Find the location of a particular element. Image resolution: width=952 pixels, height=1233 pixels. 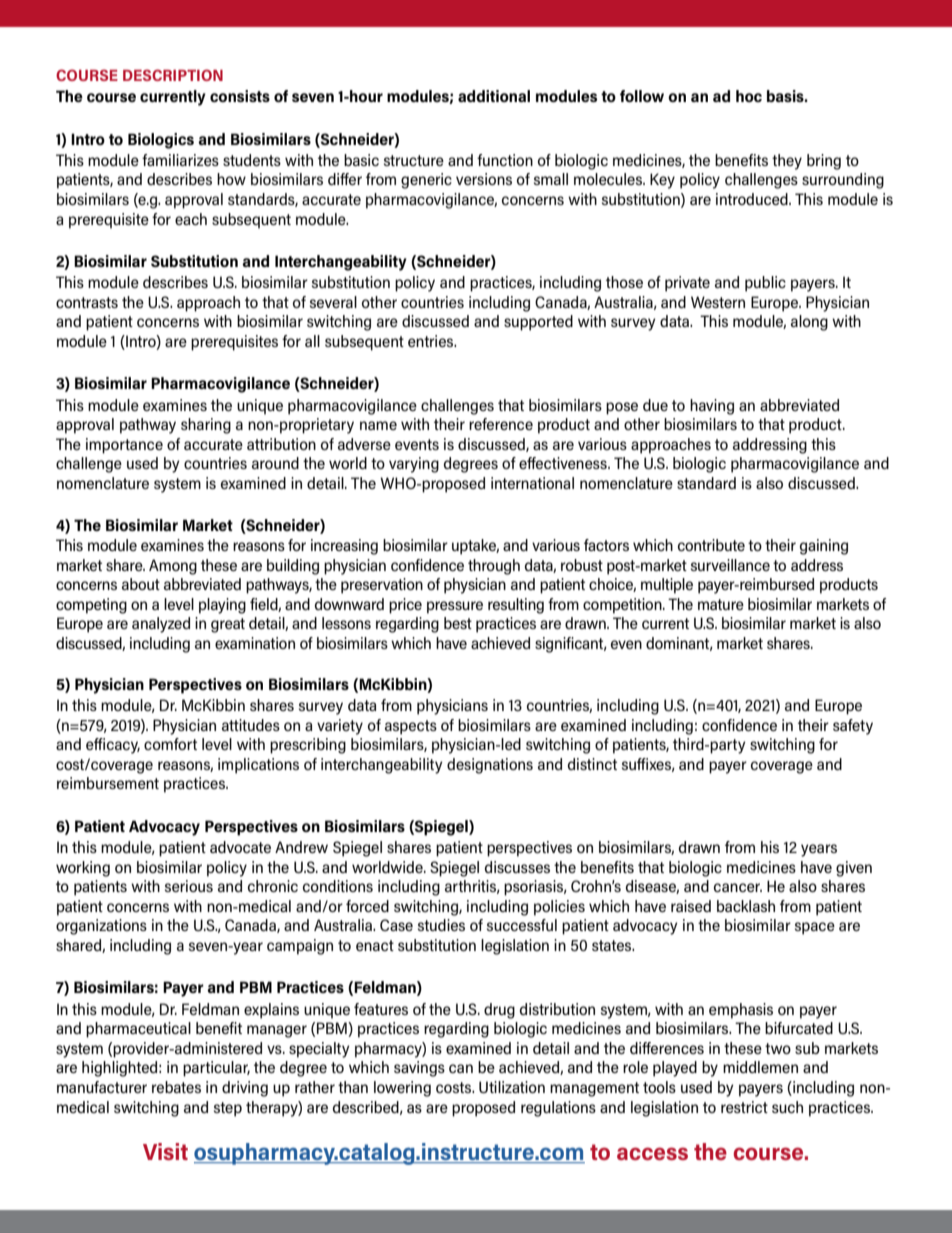

best is located at coordinates (458, 623).
